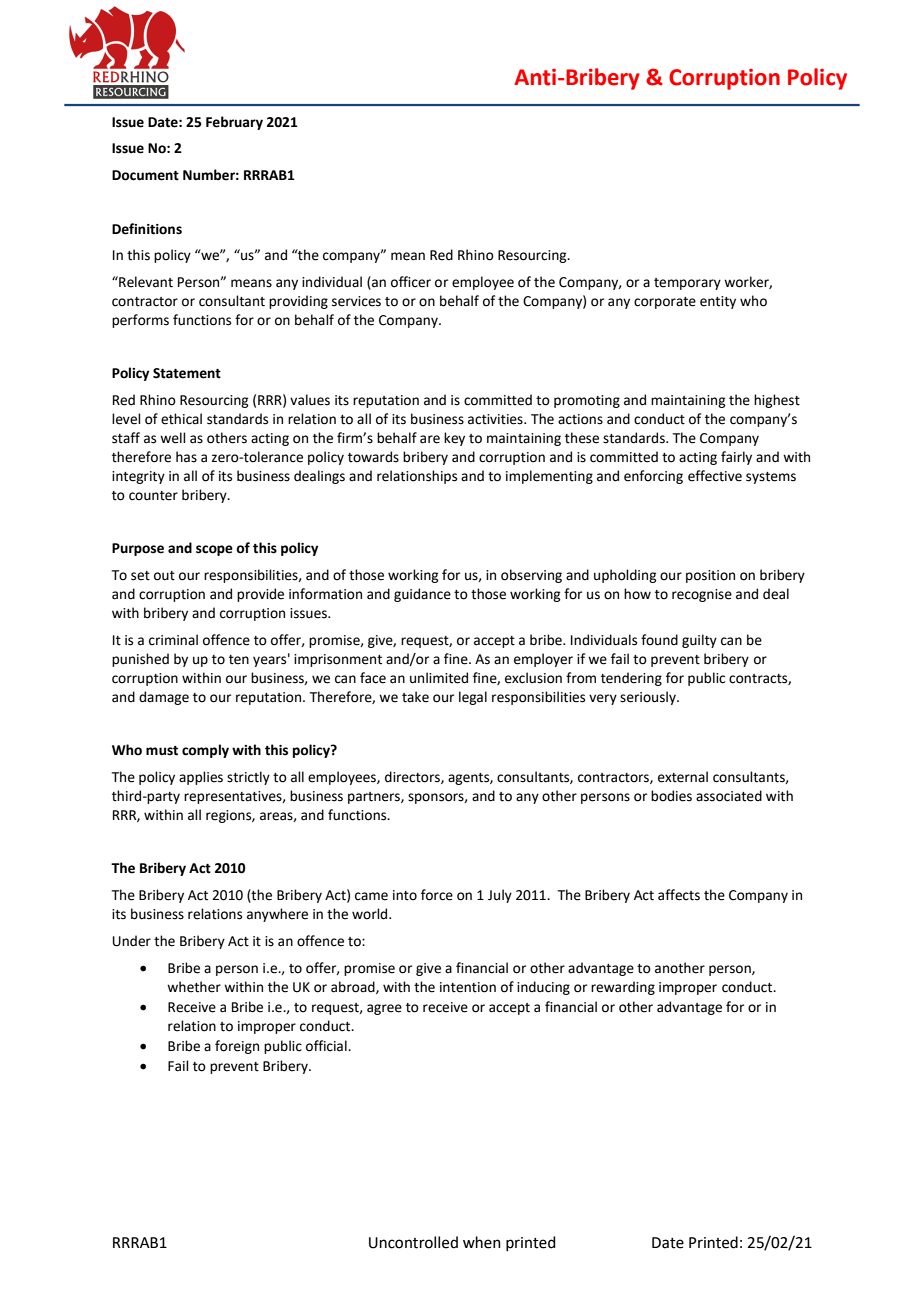  Describe the element at coordinates (237, 1047) in the page. I see `foreign` at that location.
